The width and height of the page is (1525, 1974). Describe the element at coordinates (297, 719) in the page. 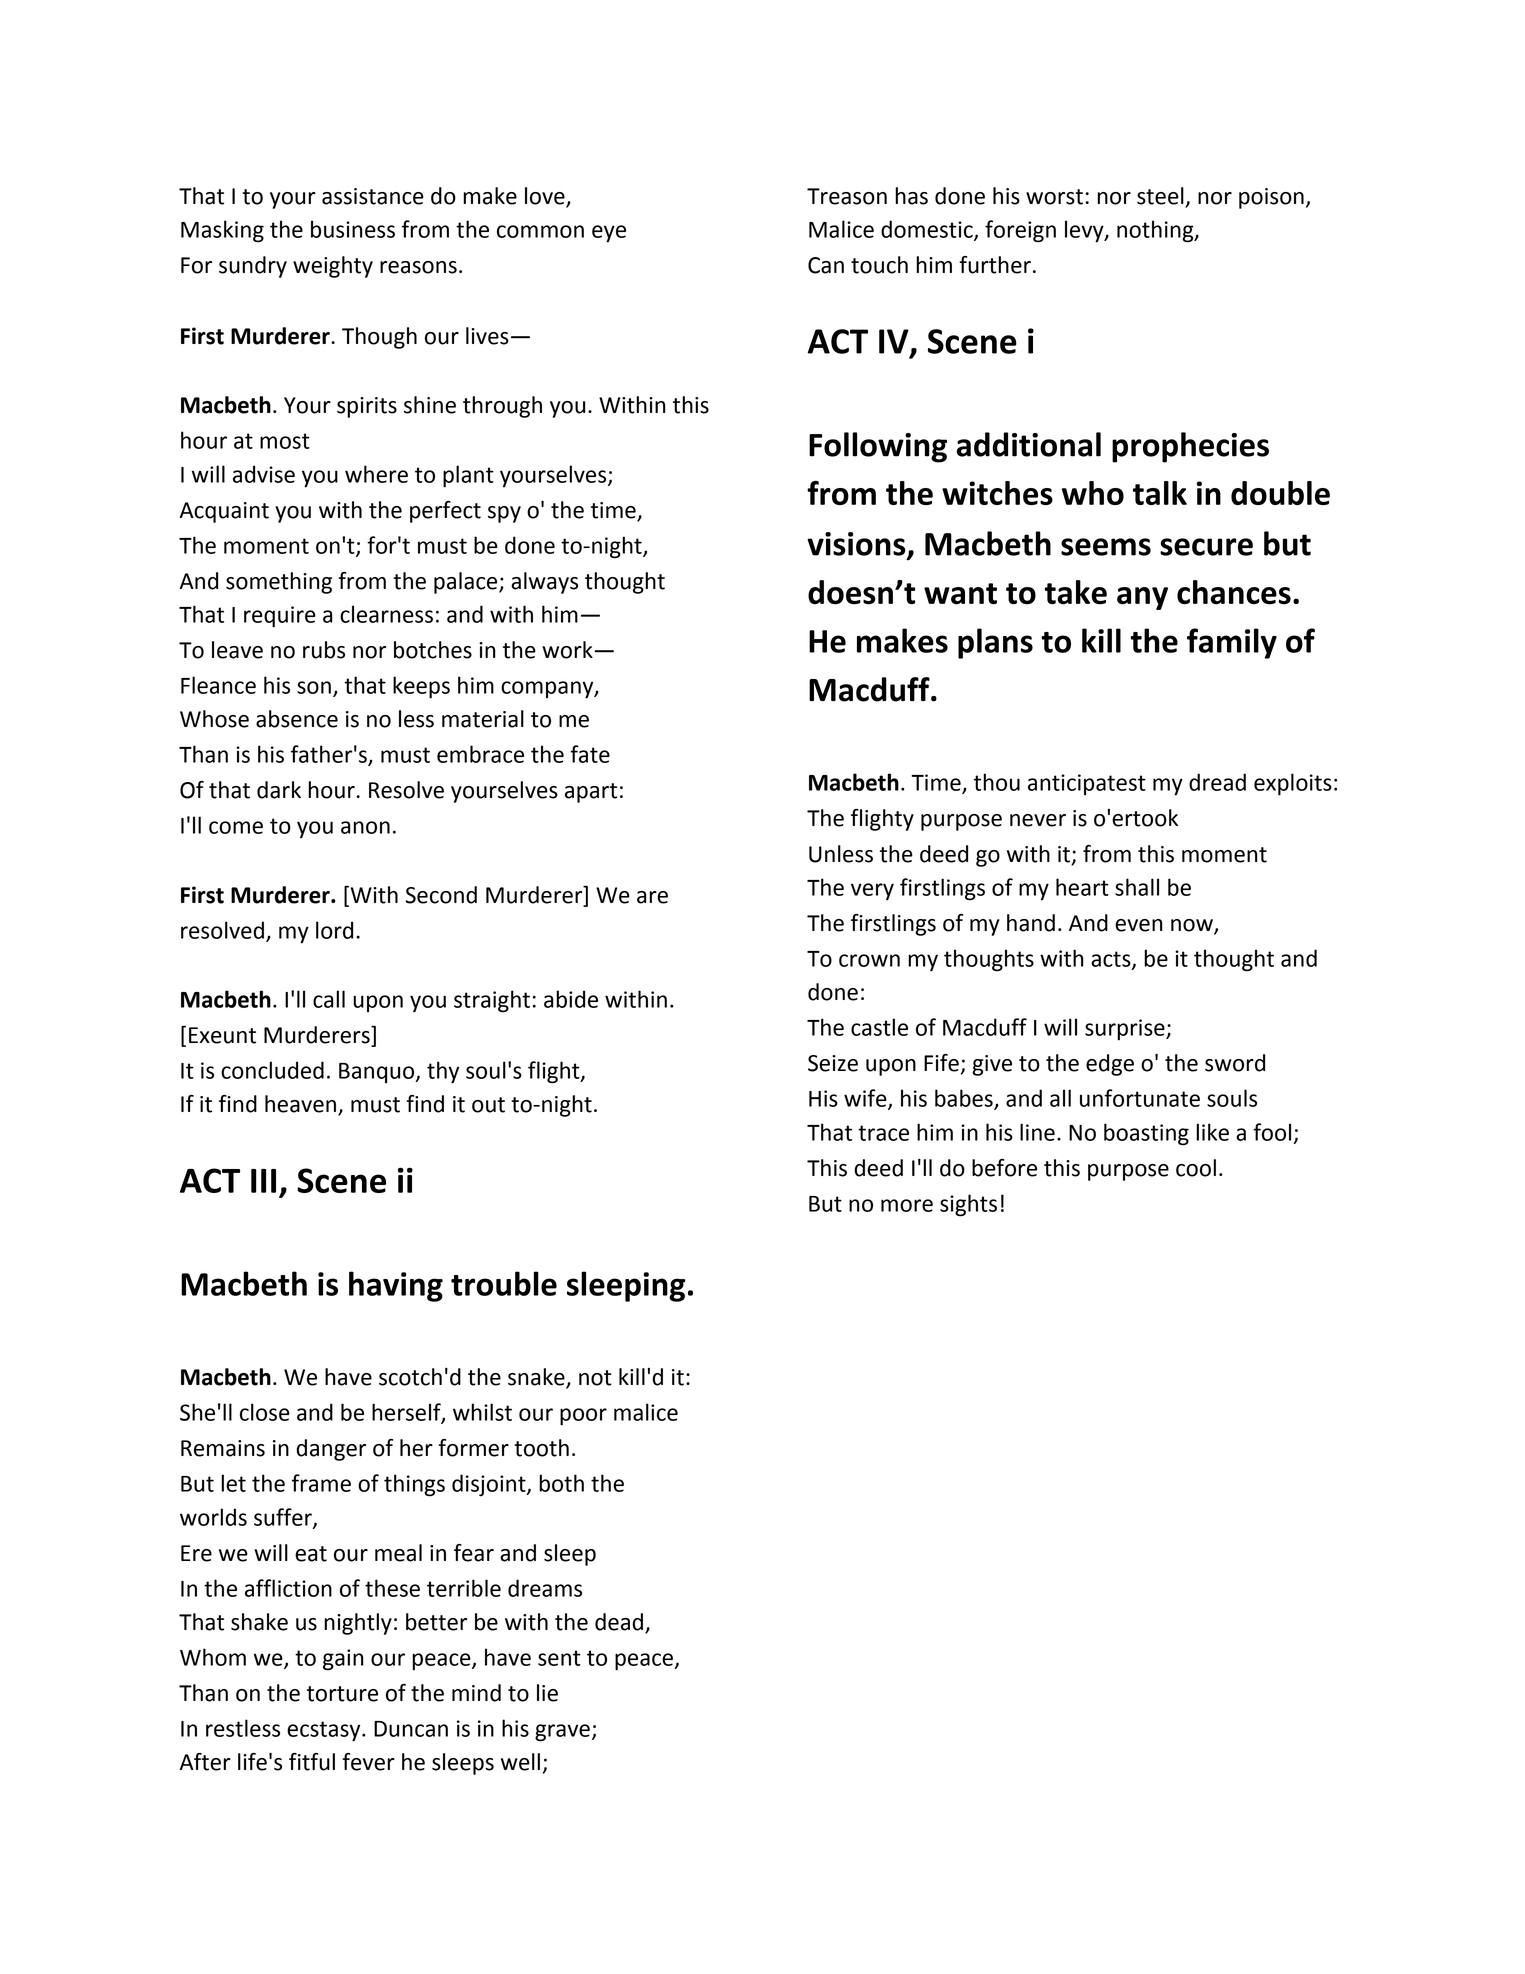

I see `absence` at that location.
